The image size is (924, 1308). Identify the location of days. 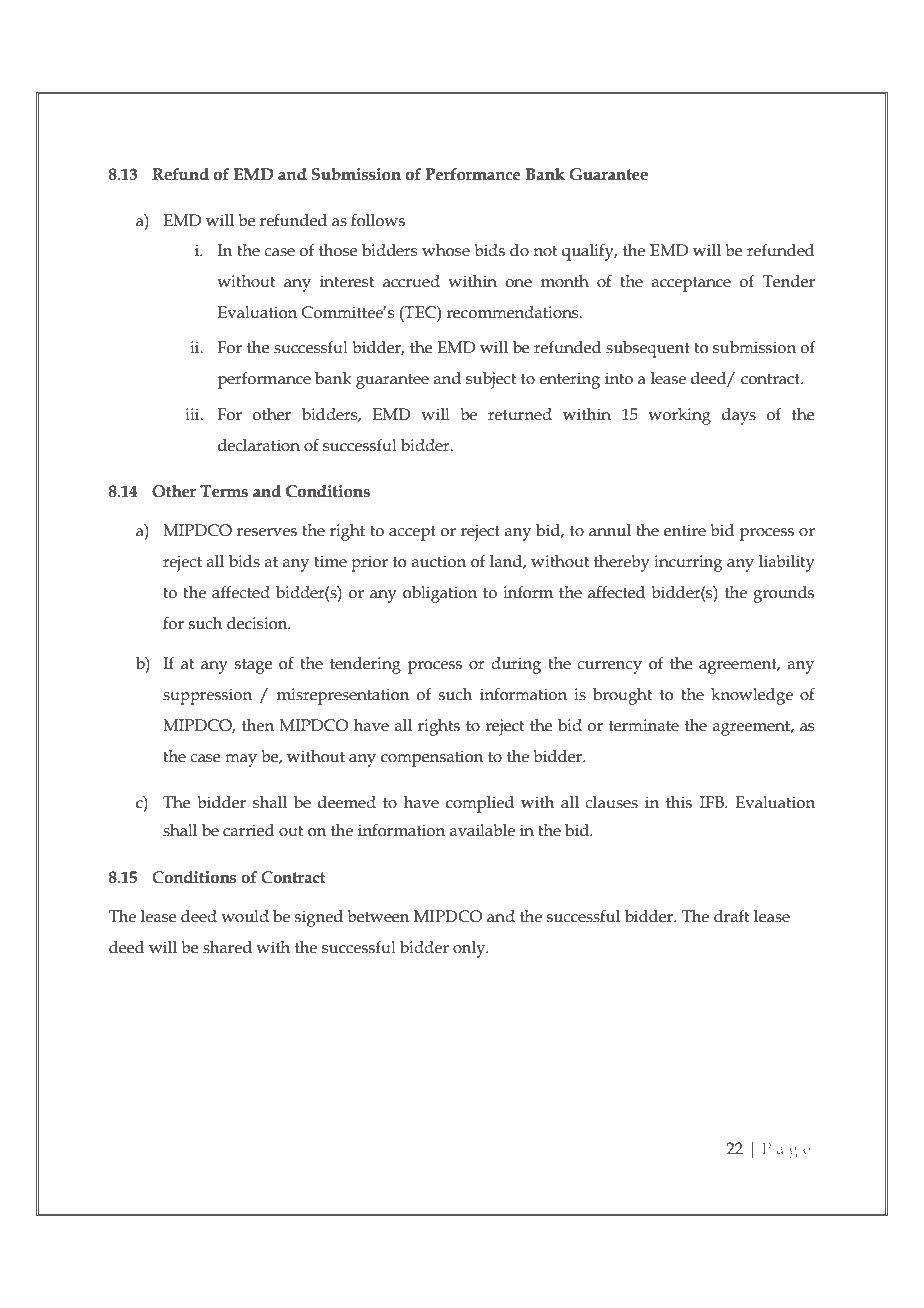
(739, 416).
